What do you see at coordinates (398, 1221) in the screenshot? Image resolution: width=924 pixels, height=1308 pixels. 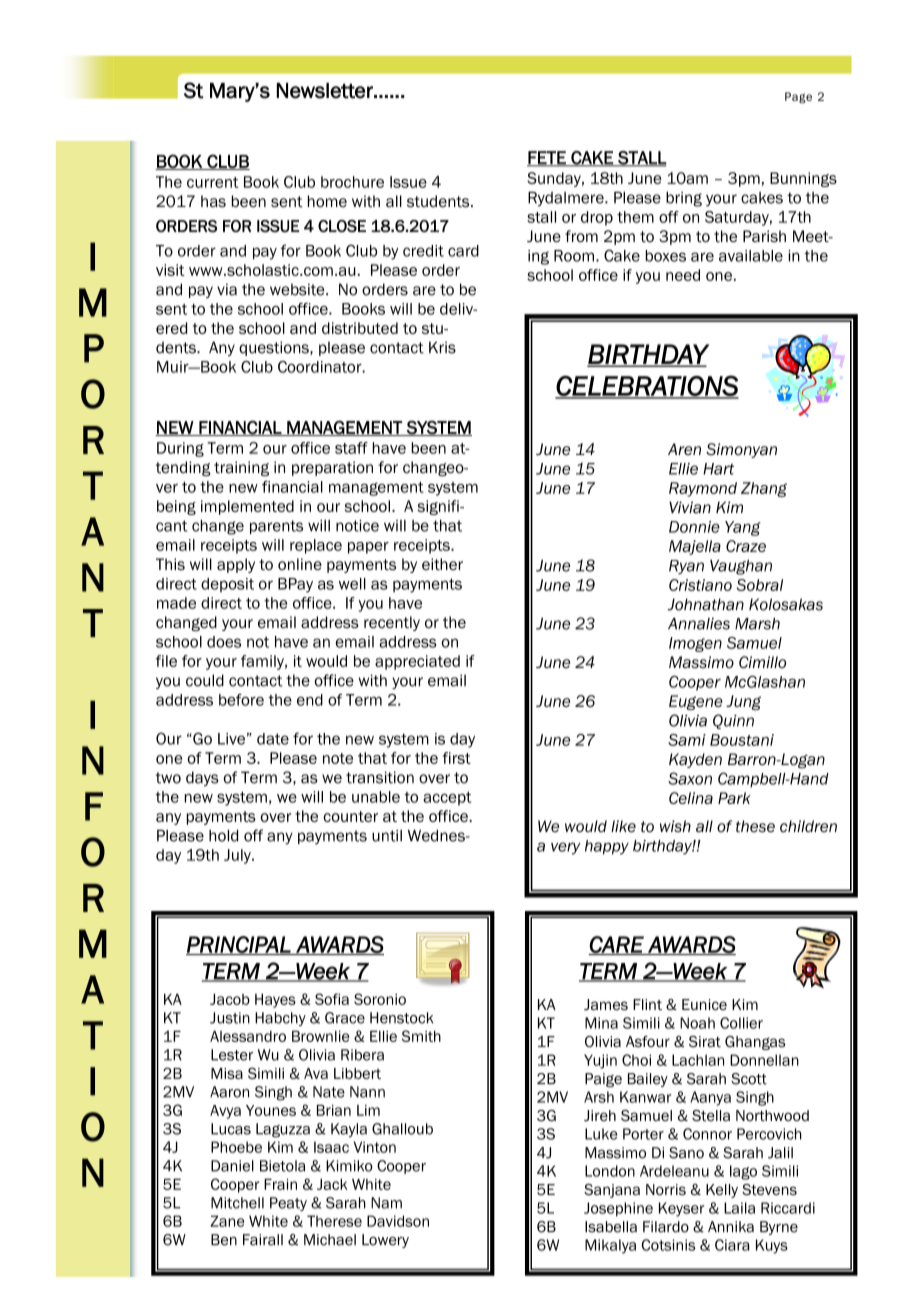 I see `Davidson` at bounding box center [398, 1221].
